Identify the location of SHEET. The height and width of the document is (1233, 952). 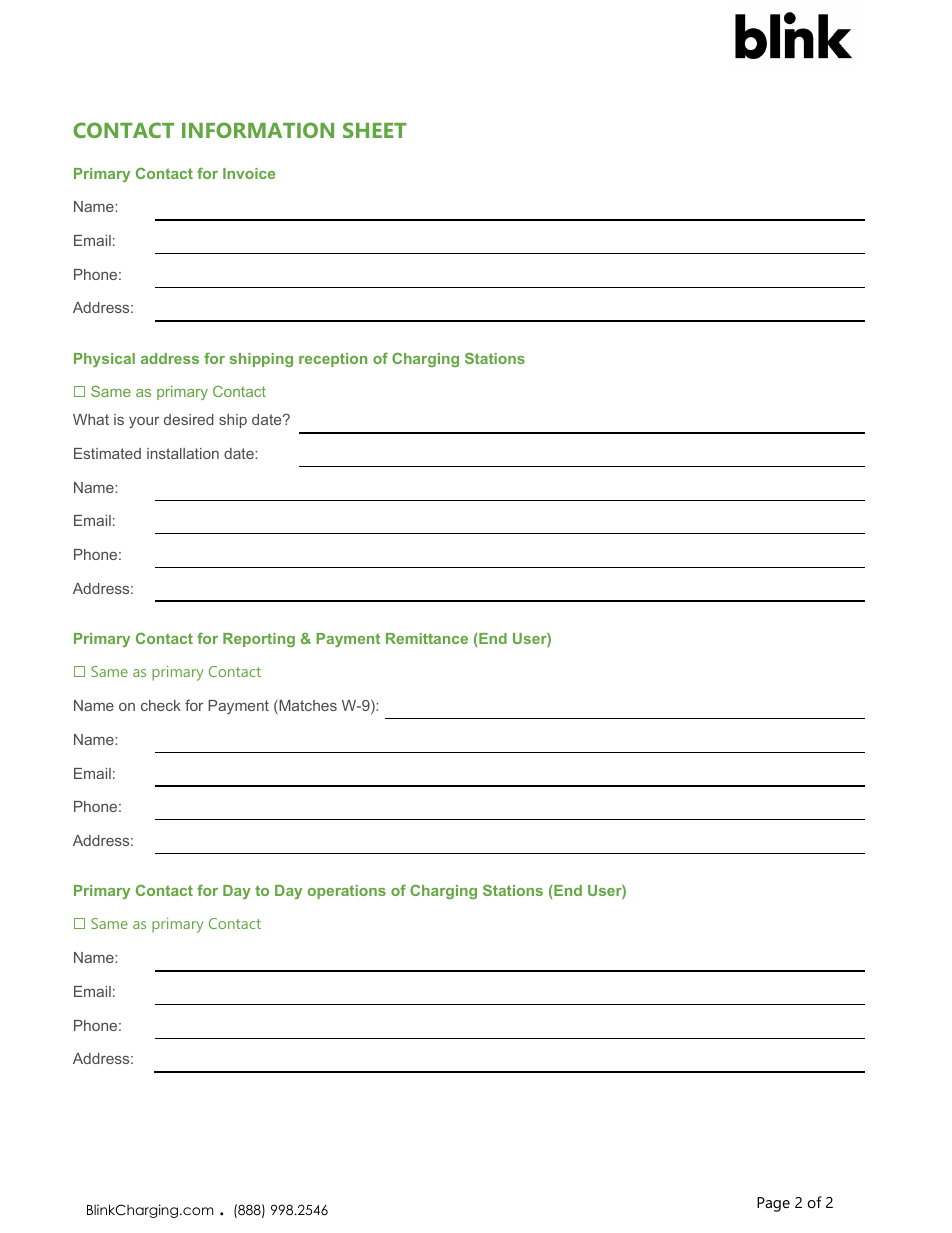
(375, 130).
